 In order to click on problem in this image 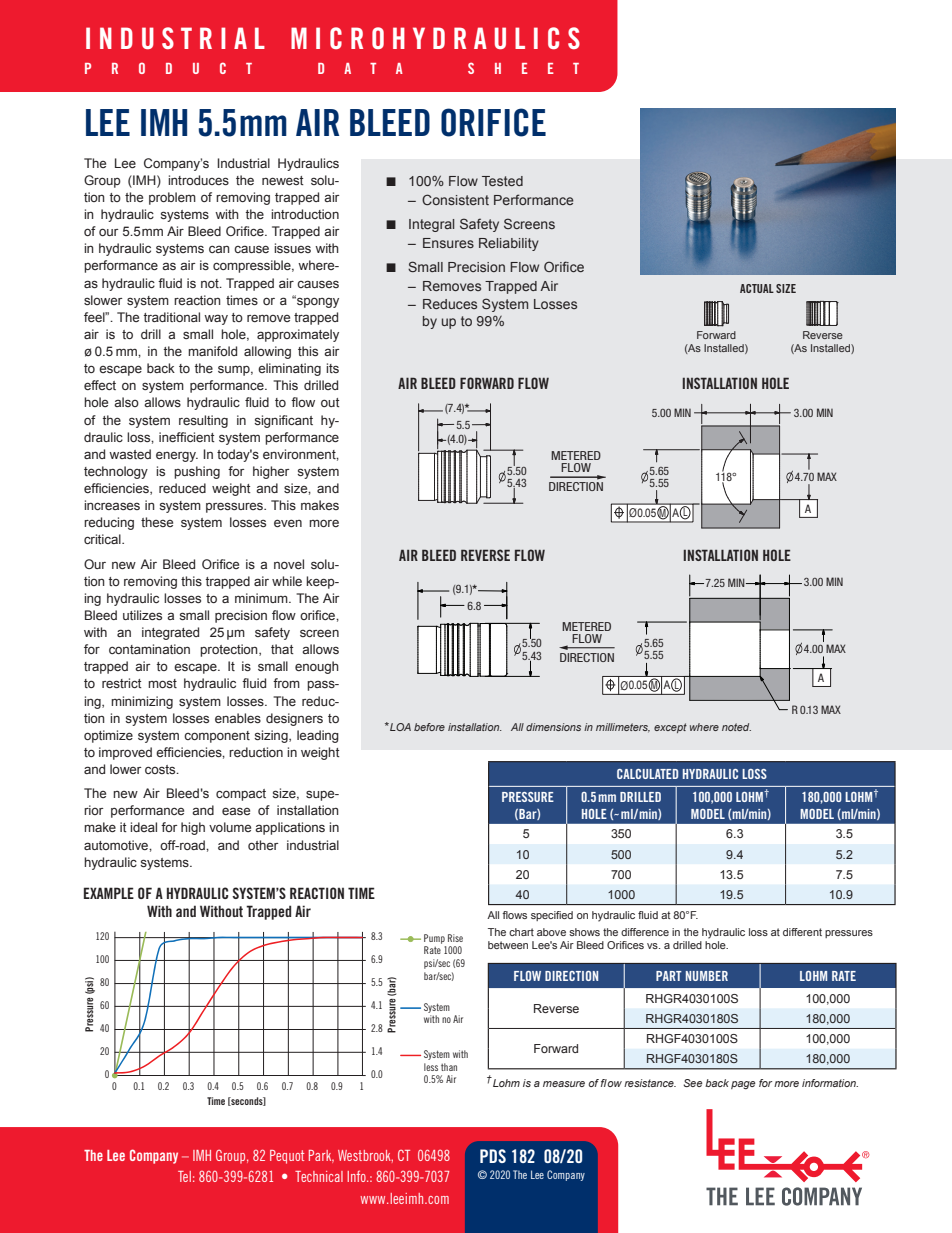, I will do `click(172, 198)`.
